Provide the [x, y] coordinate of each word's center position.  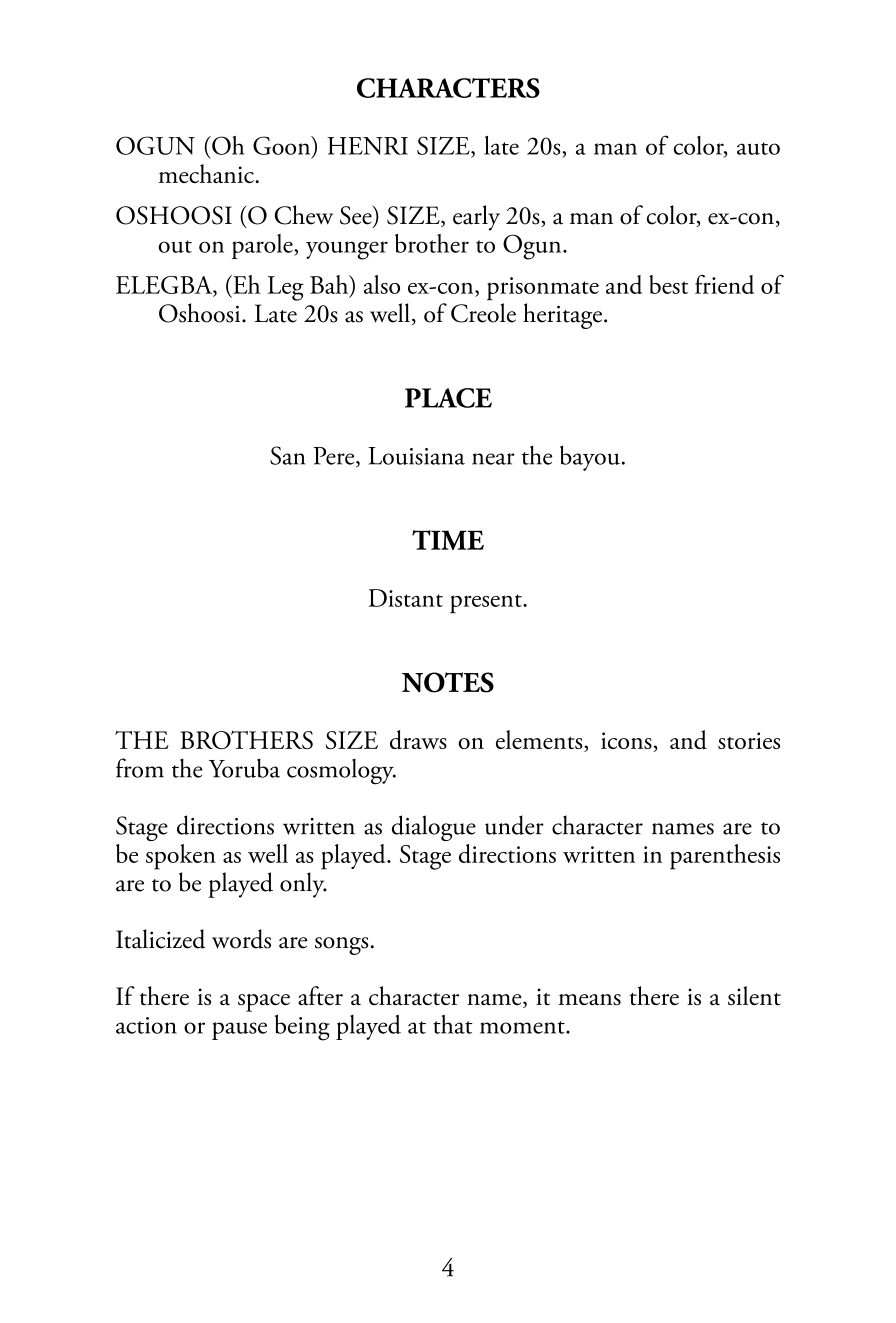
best [668, 284]
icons [627, 742]
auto [758, 148]
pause [239, 1031]
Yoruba [244, 768]
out [175, 246]
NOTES [448, 682]
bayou [590, 458]
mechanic [207, 173]
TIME [448, 540]
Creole [483, 313]
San [288, 455]
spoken [181, 857]
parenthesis [725, 857]
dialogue [434, 828]
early [476, 218]
